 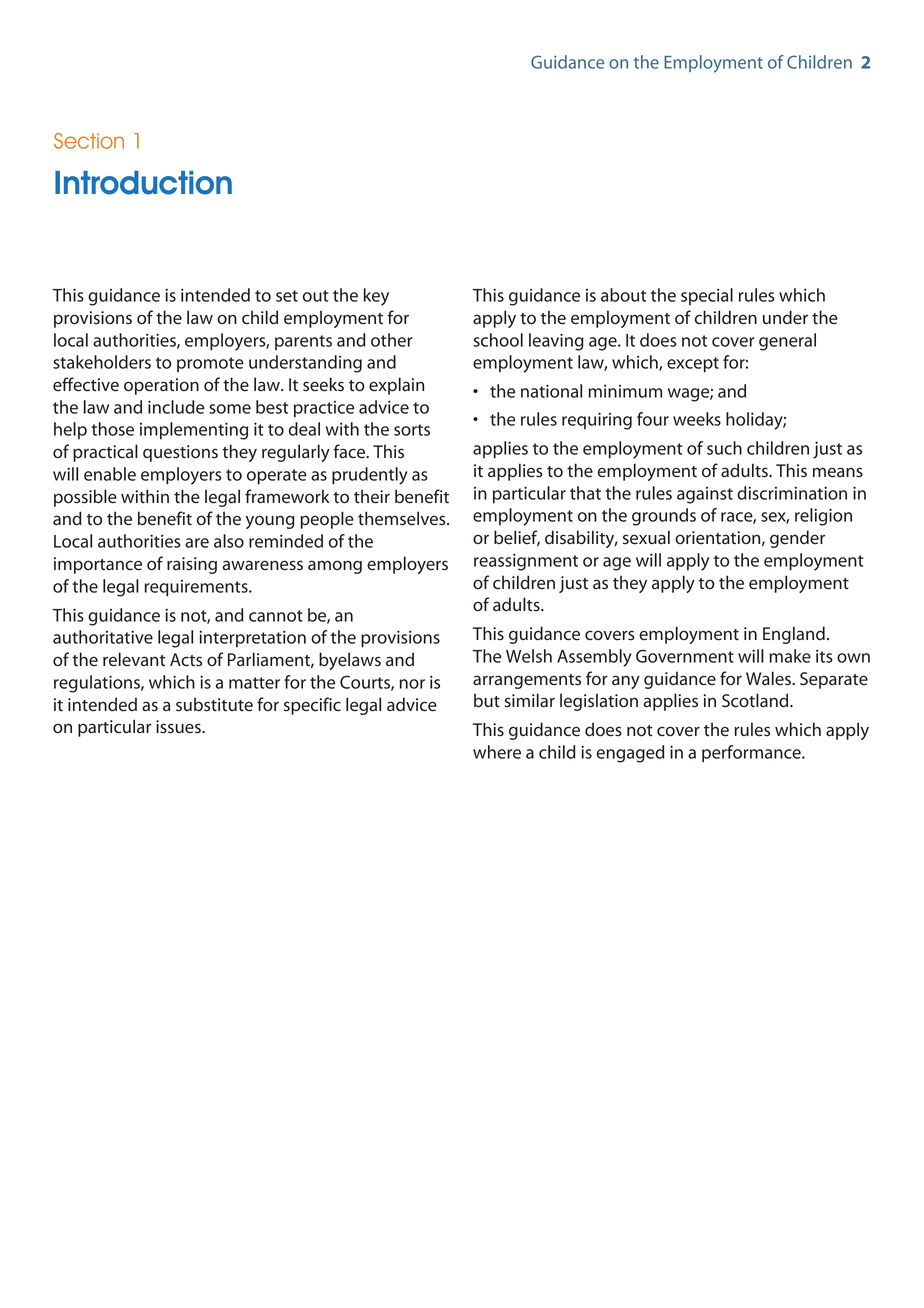 What do you see at coordinates (180, 453) in the image?
I see `questions` at bounding box center [180, 453].
